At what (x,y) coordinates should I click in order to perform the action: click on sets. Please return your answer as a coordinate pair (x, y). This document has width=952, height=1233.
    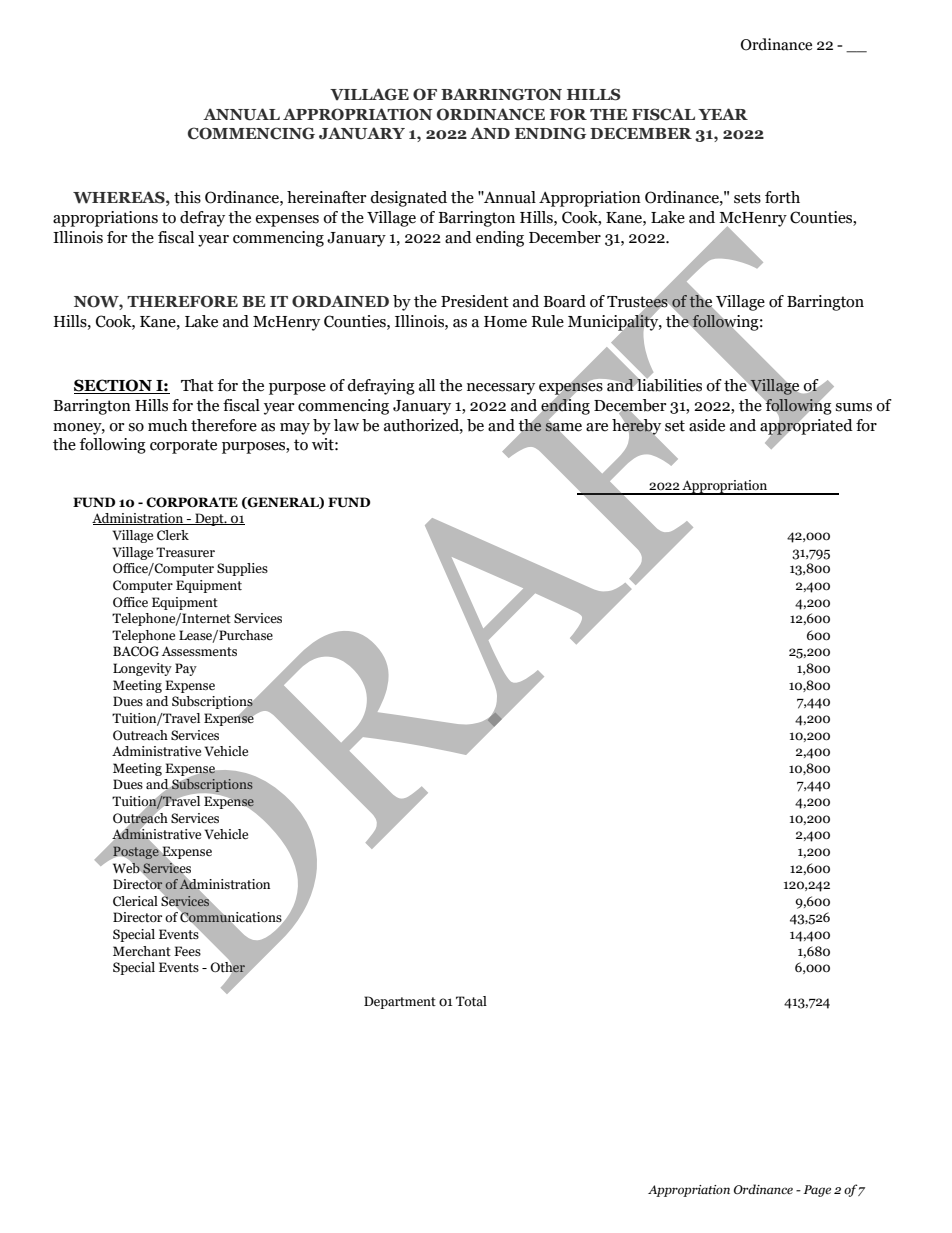
    Looking at the image, I should click on (747, 198).
